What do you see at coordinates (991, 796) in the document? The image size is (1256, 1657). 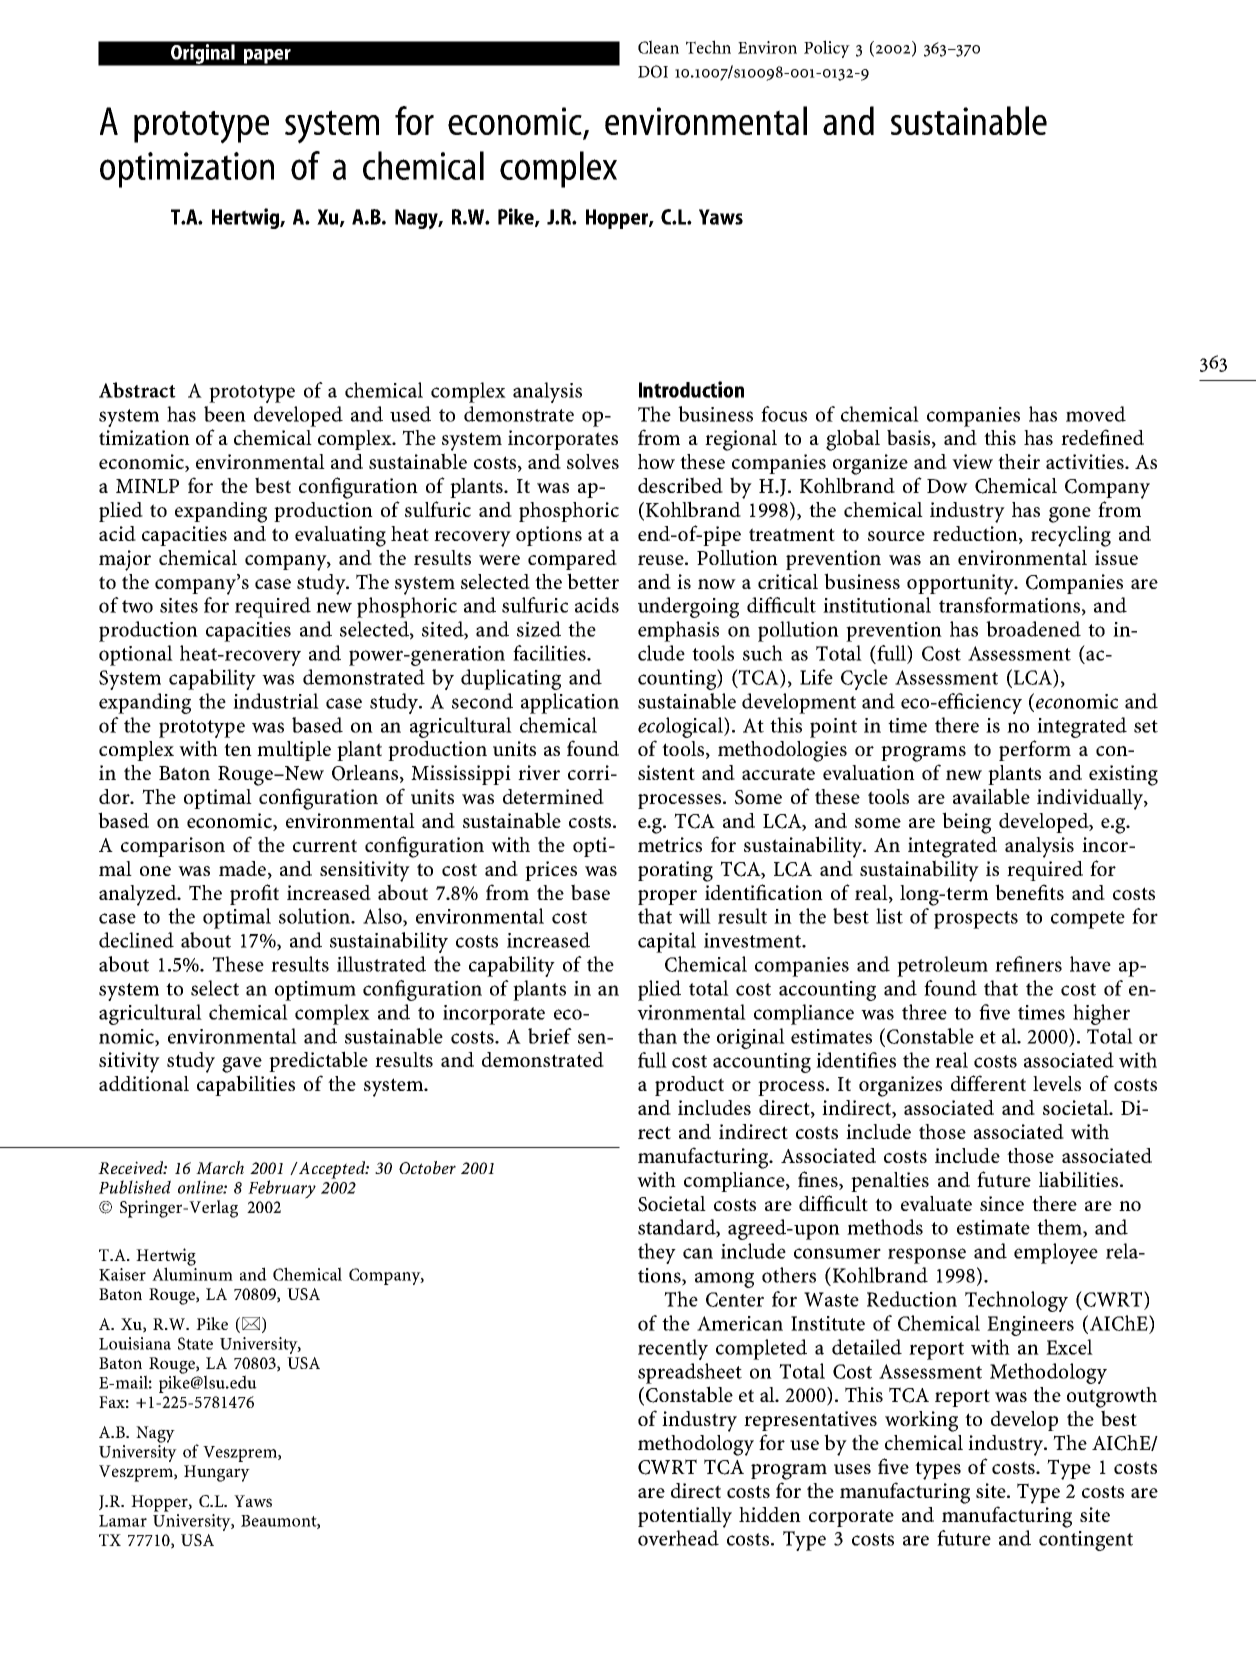 I see `available` at bounding box center [991, 796].
